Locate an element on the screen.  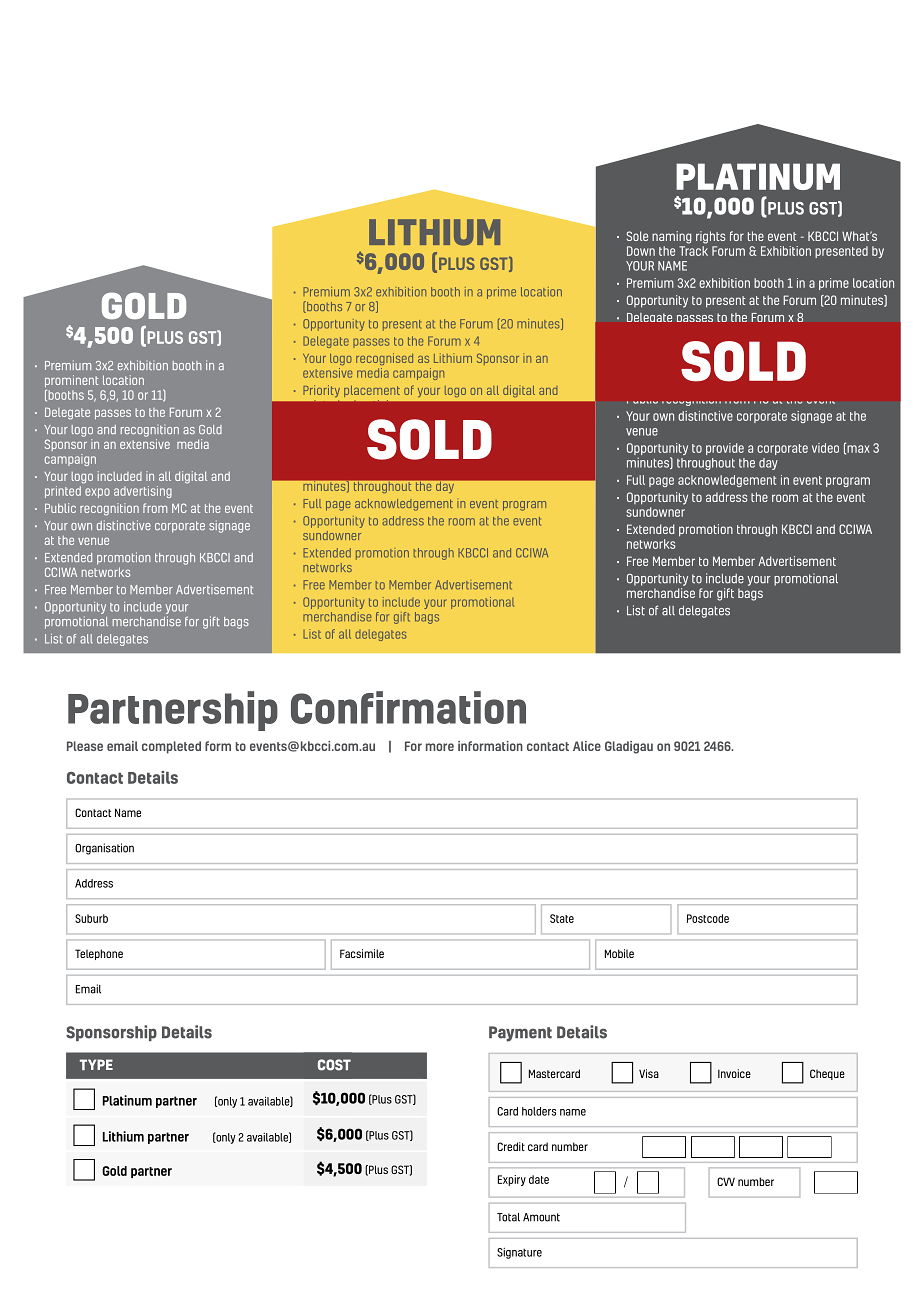
more is located at coordinates (440, 747).
